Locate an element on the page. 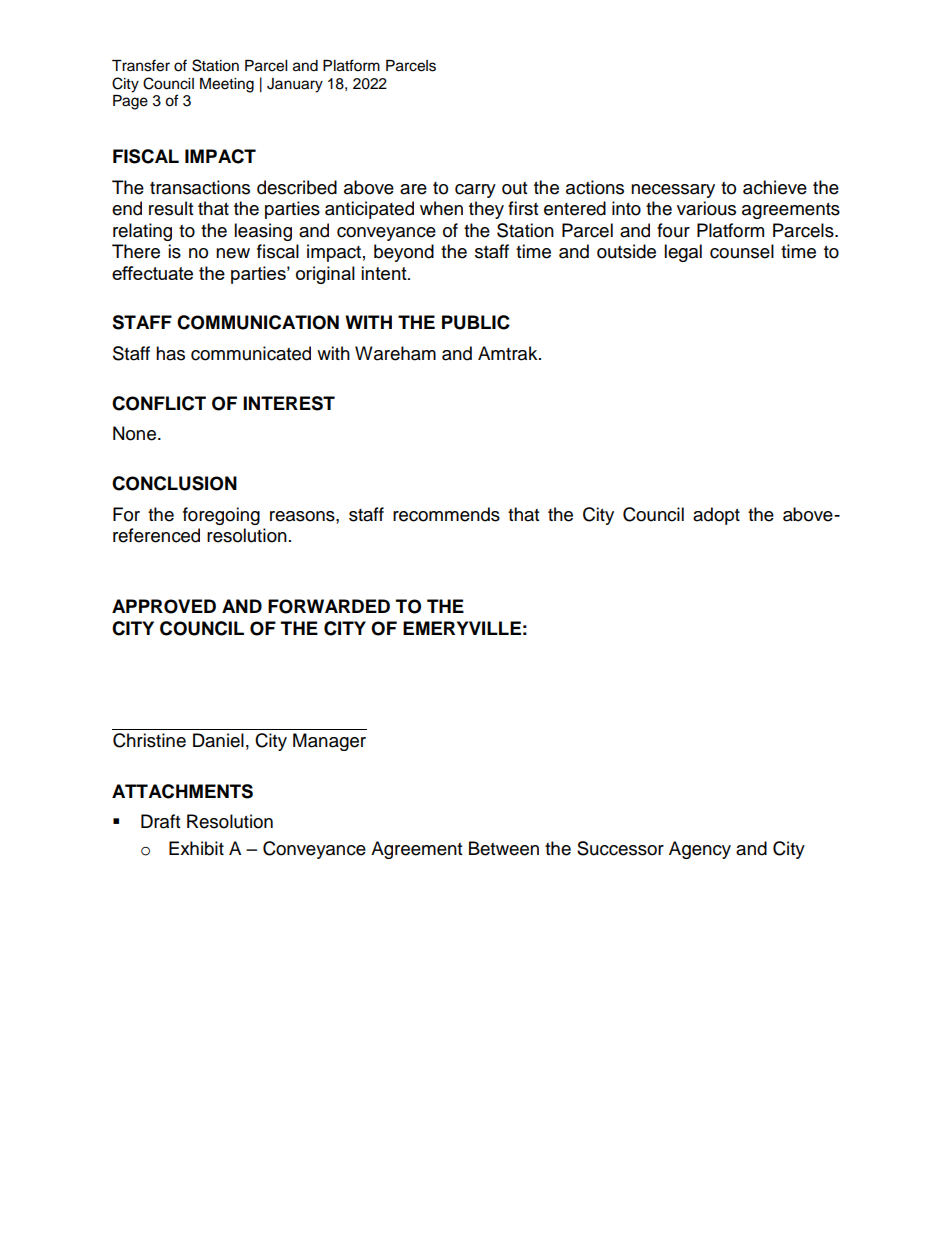 This page has height=1233, width=952. necessary is located at coordinates (673, 191).
